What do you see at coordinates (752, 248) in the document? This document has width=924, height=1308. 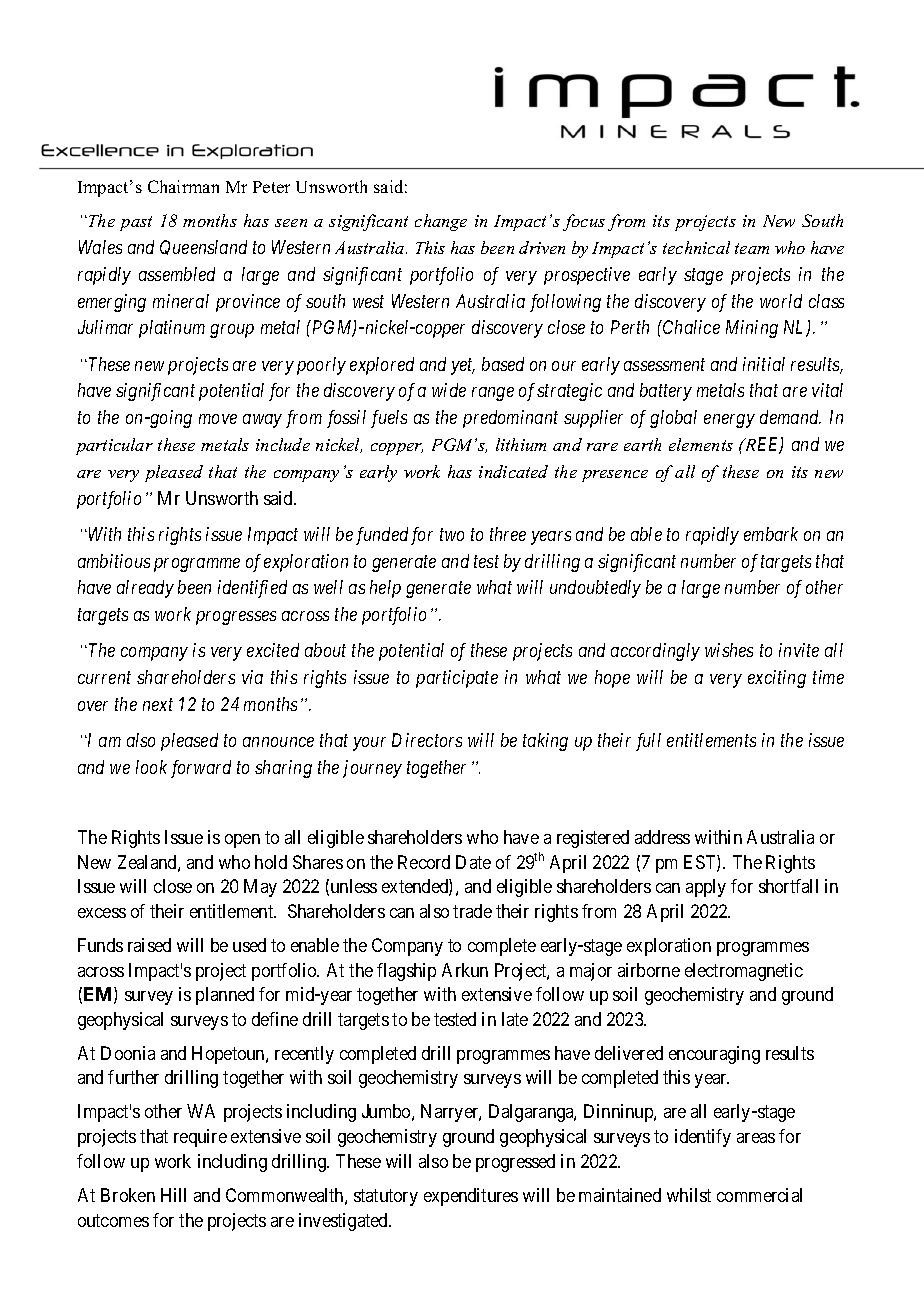 I see `team` at bounding box center [752, 248].
